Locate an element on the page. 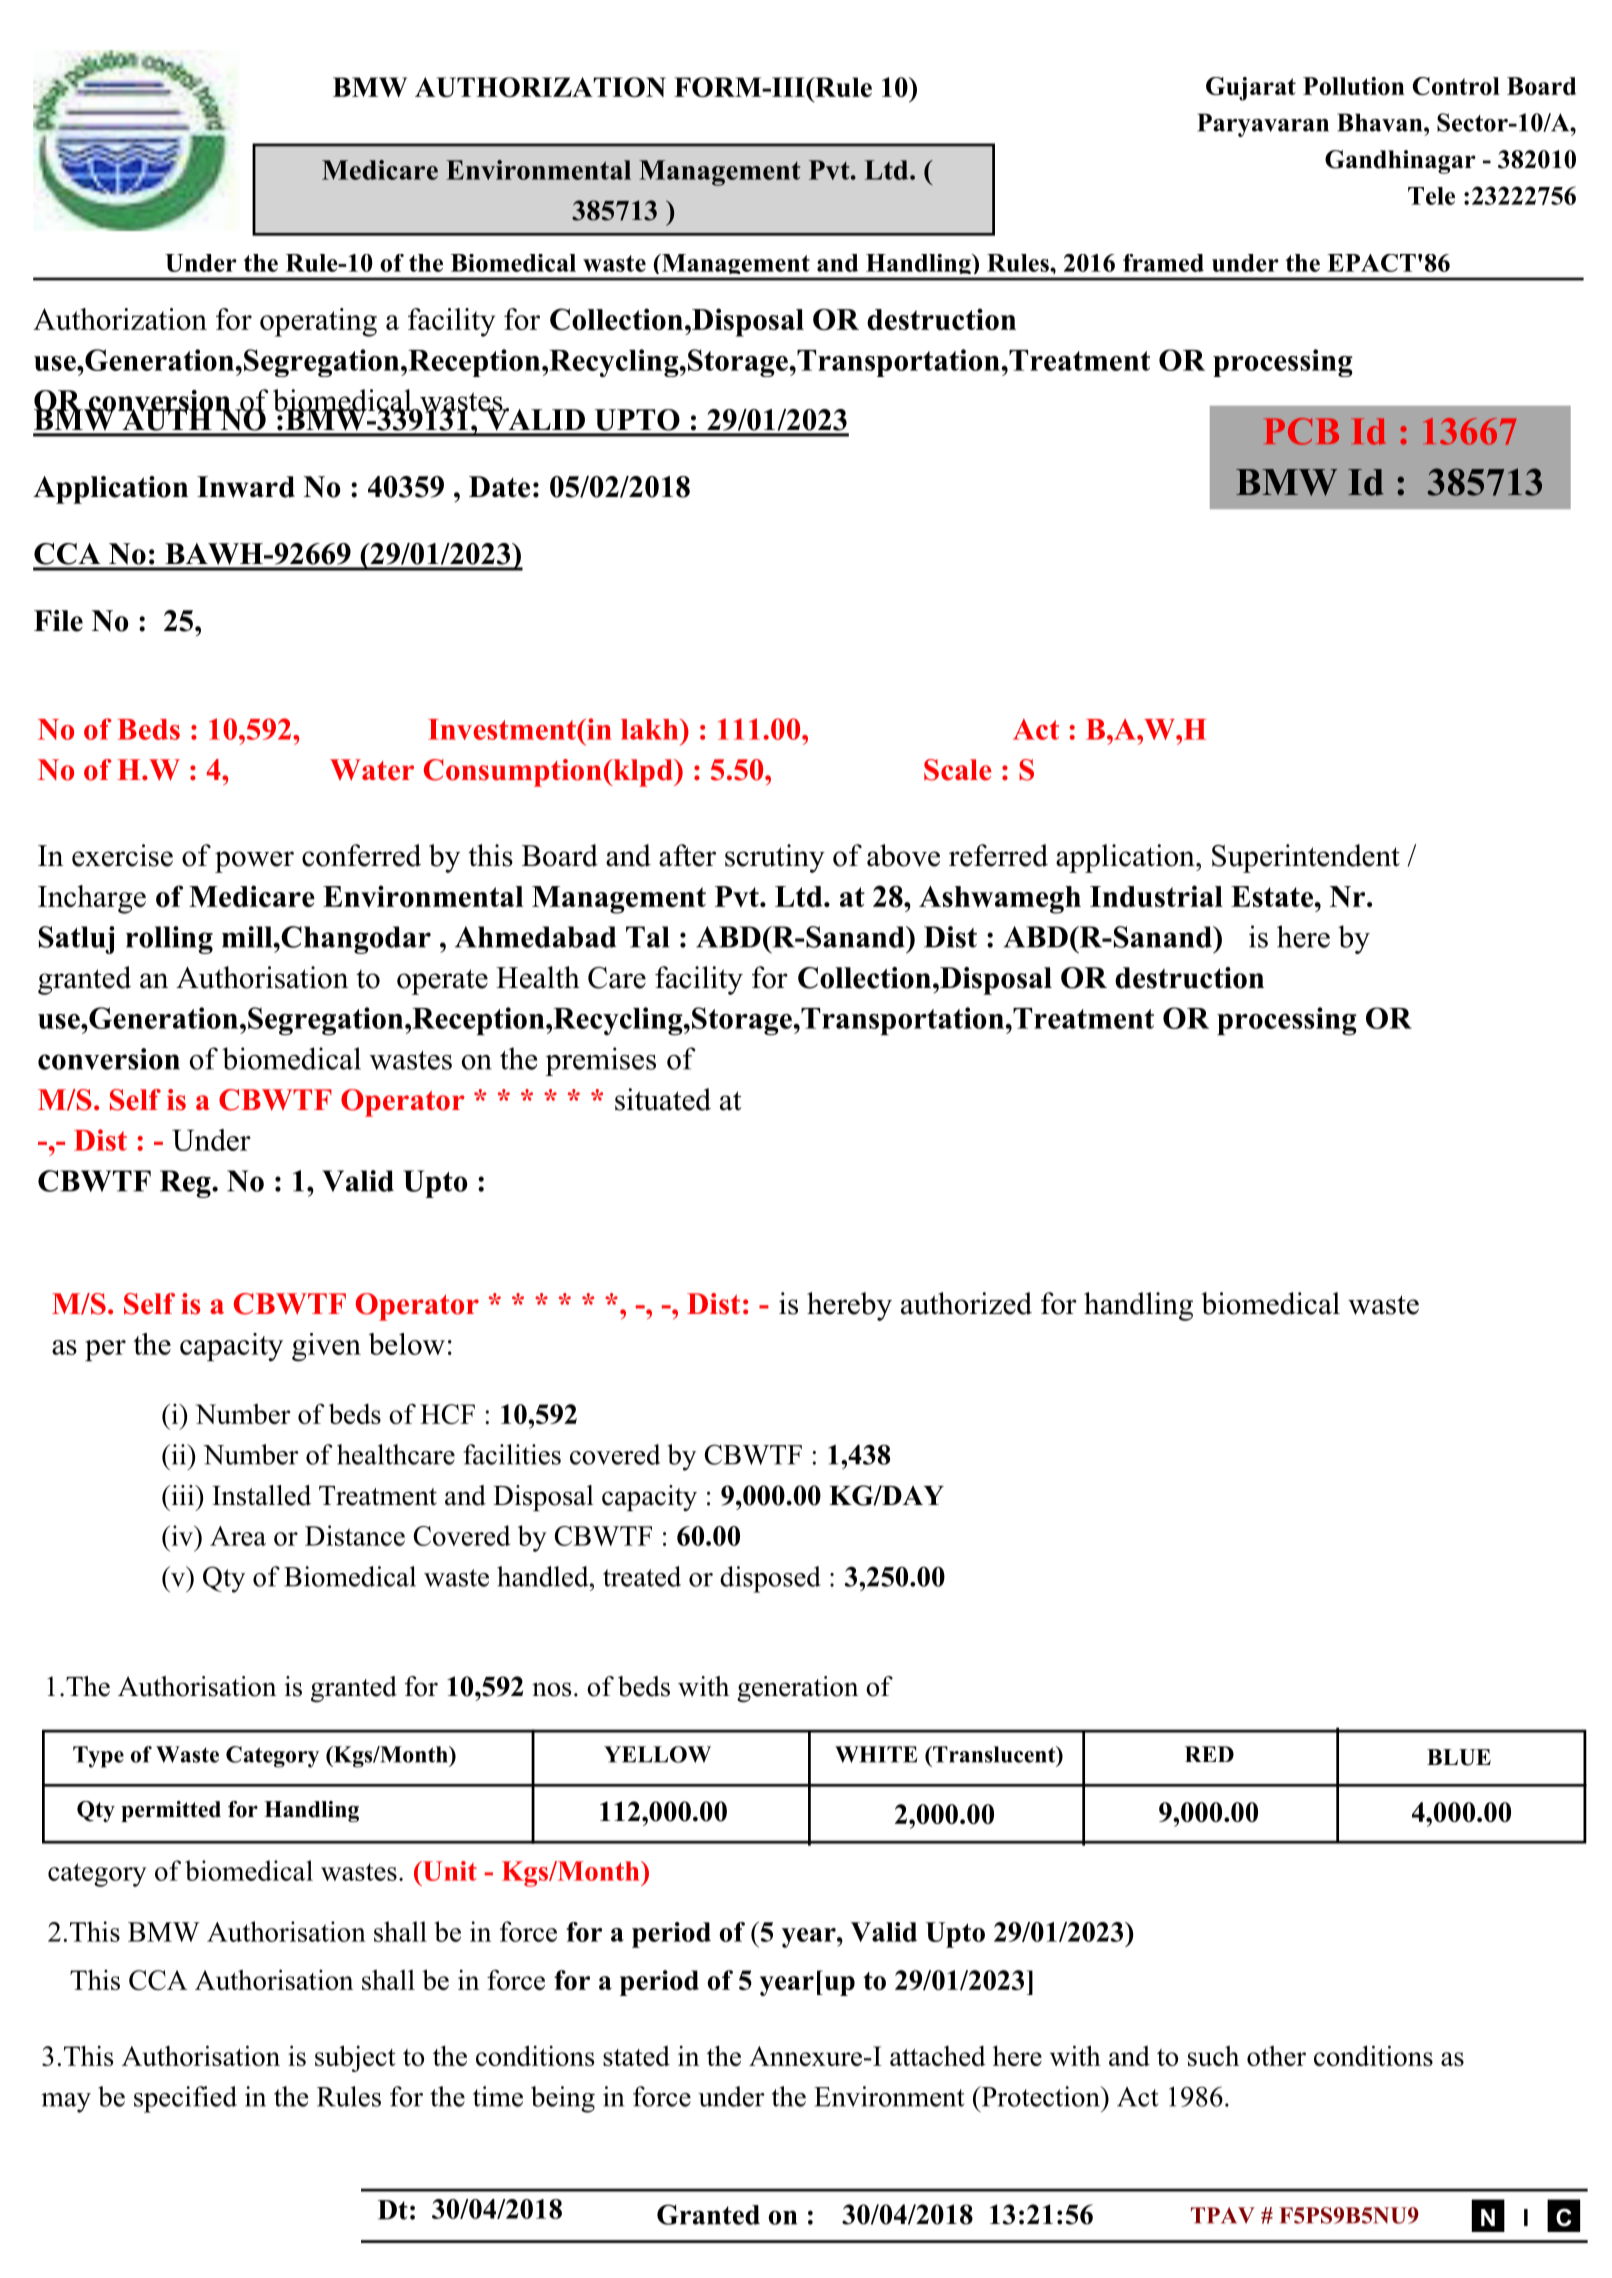 This page has width=1612, height=2278. stated is located at coordinates (636, 2056).
